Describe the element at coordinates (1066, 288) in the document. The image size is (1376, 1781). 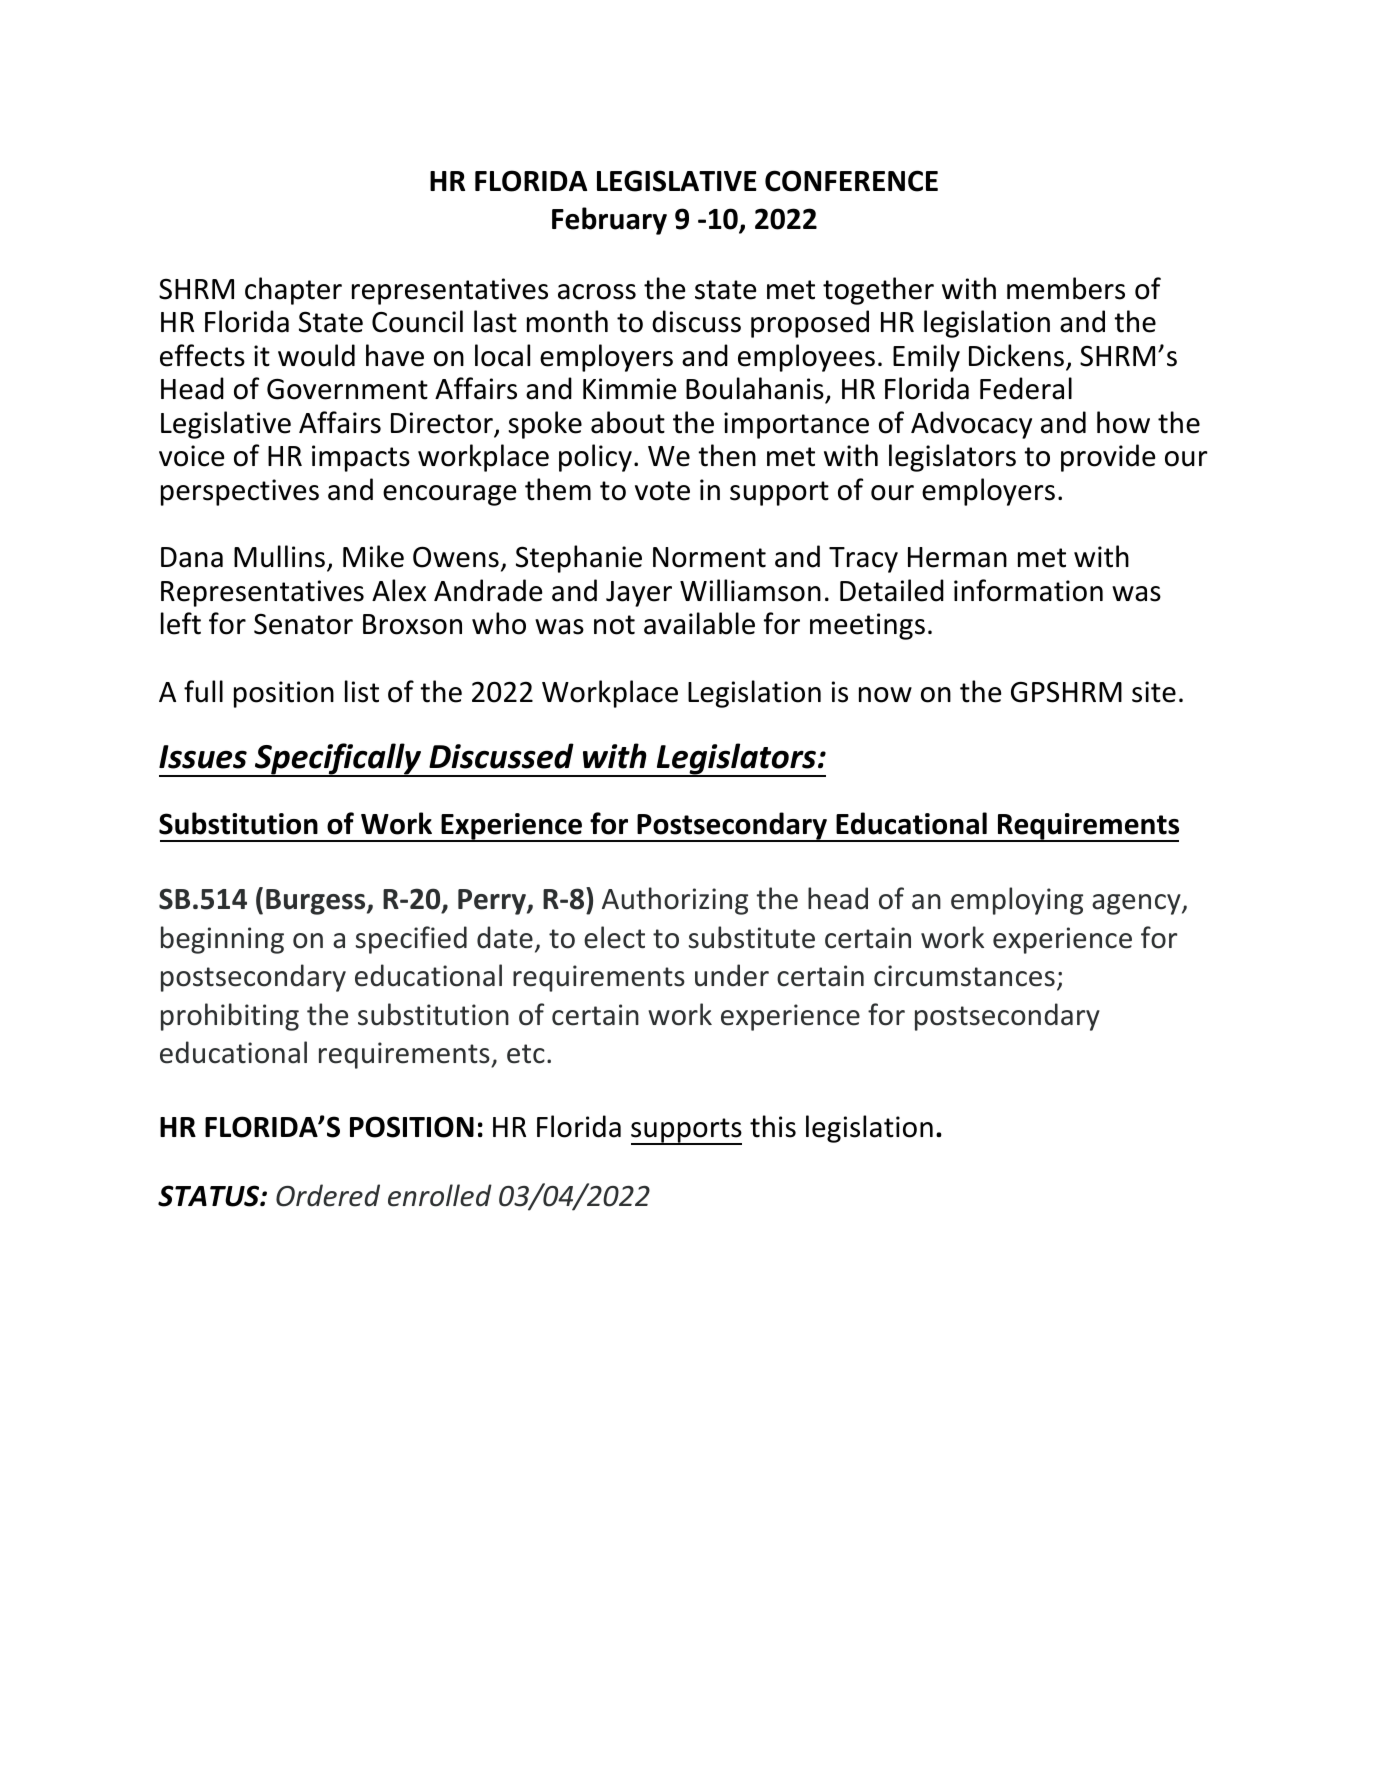
I see `members` at that location.
